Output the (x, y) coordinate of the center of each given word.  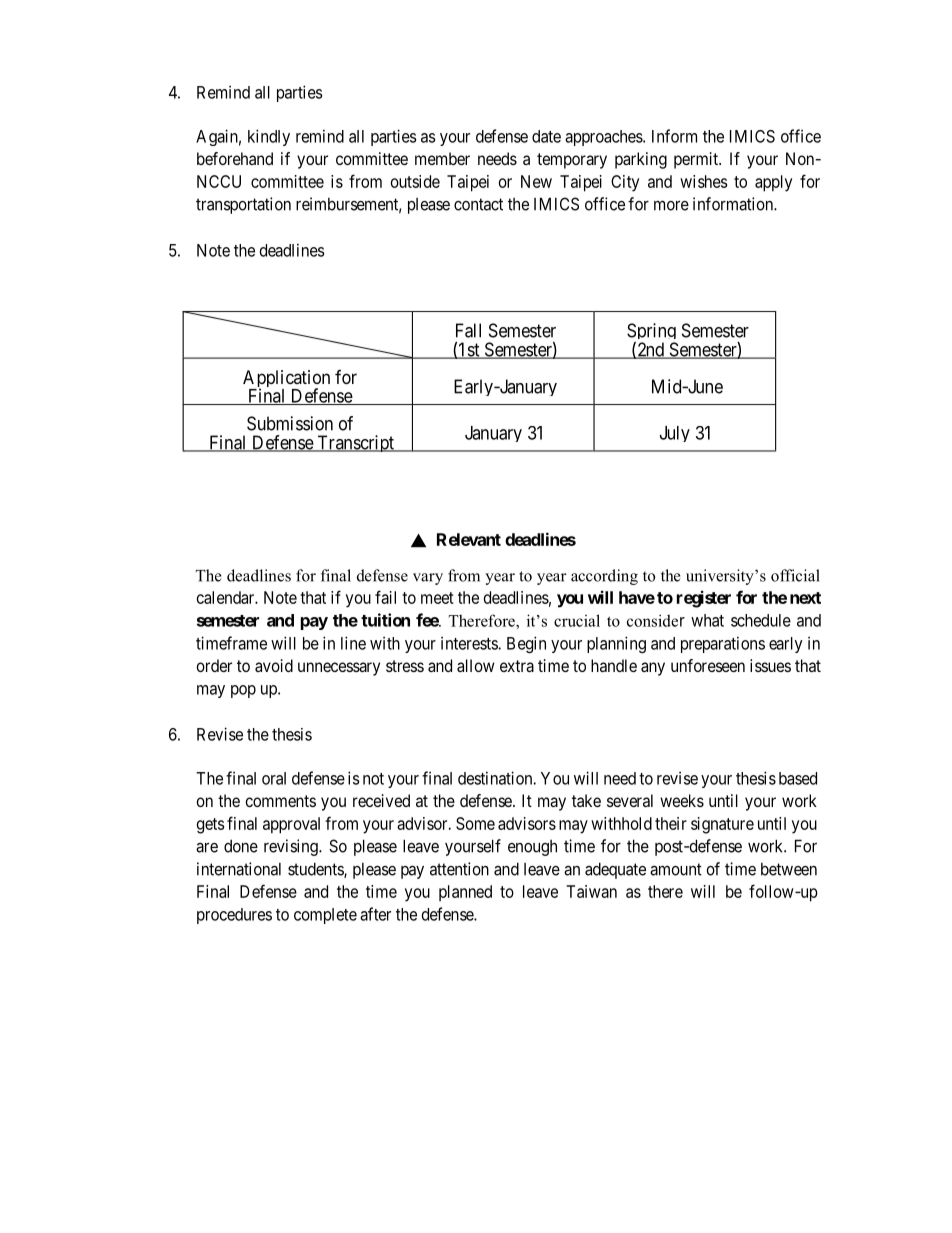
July (675, 434)
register (704, 599)
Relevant (469, 539)
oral (274, 778)
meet (437, 598)
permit (697, 160)
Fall (468, 330)
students (316, 870)
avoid (274, 665)
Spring (652, 333)
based (798, 778)
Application (286, 380)
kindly (269, 137)
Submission (290, 423)
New (536, 181)
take (586, 800)
